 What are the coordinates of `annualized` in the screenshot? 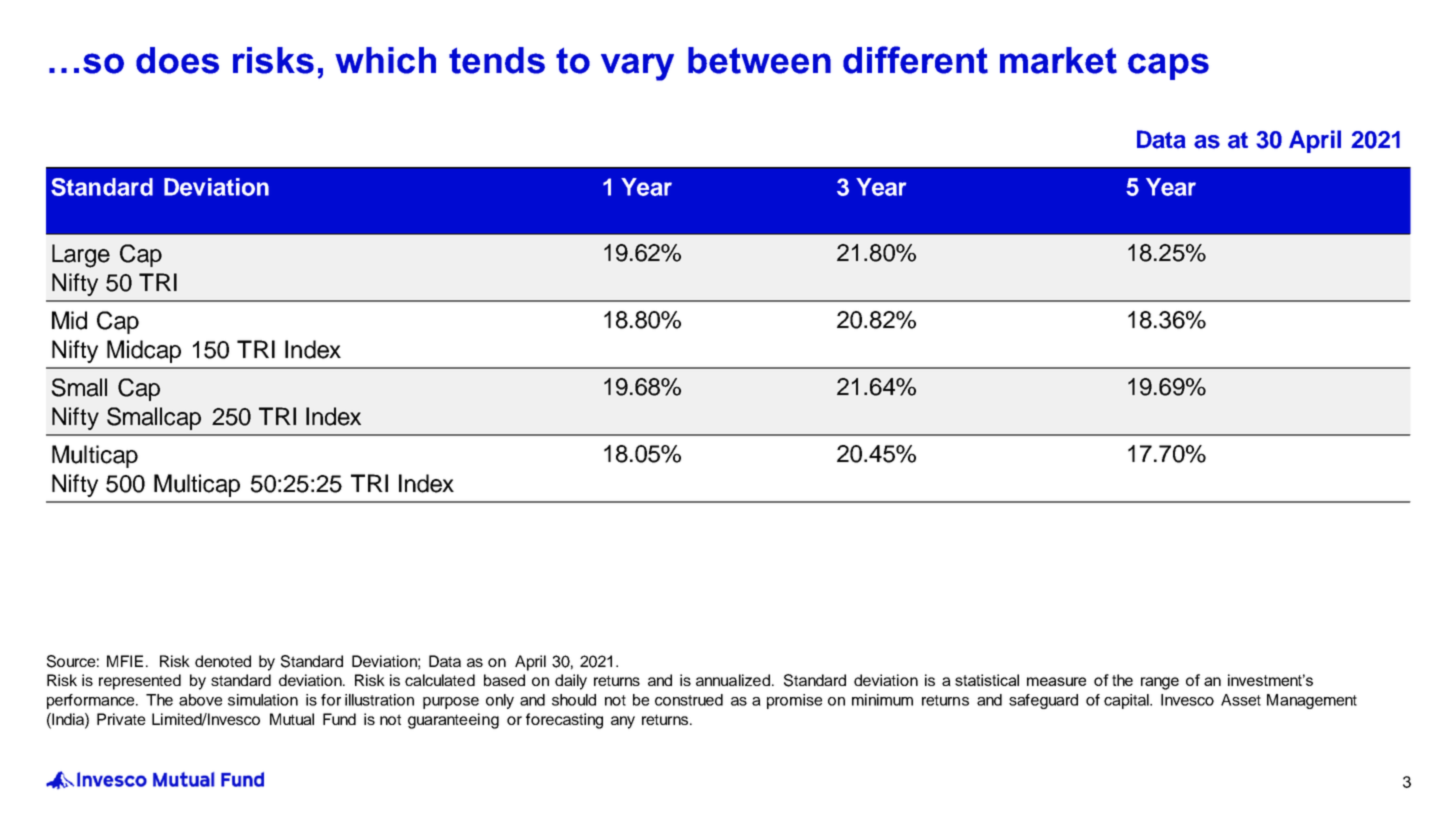 It's located at (734, 680).
